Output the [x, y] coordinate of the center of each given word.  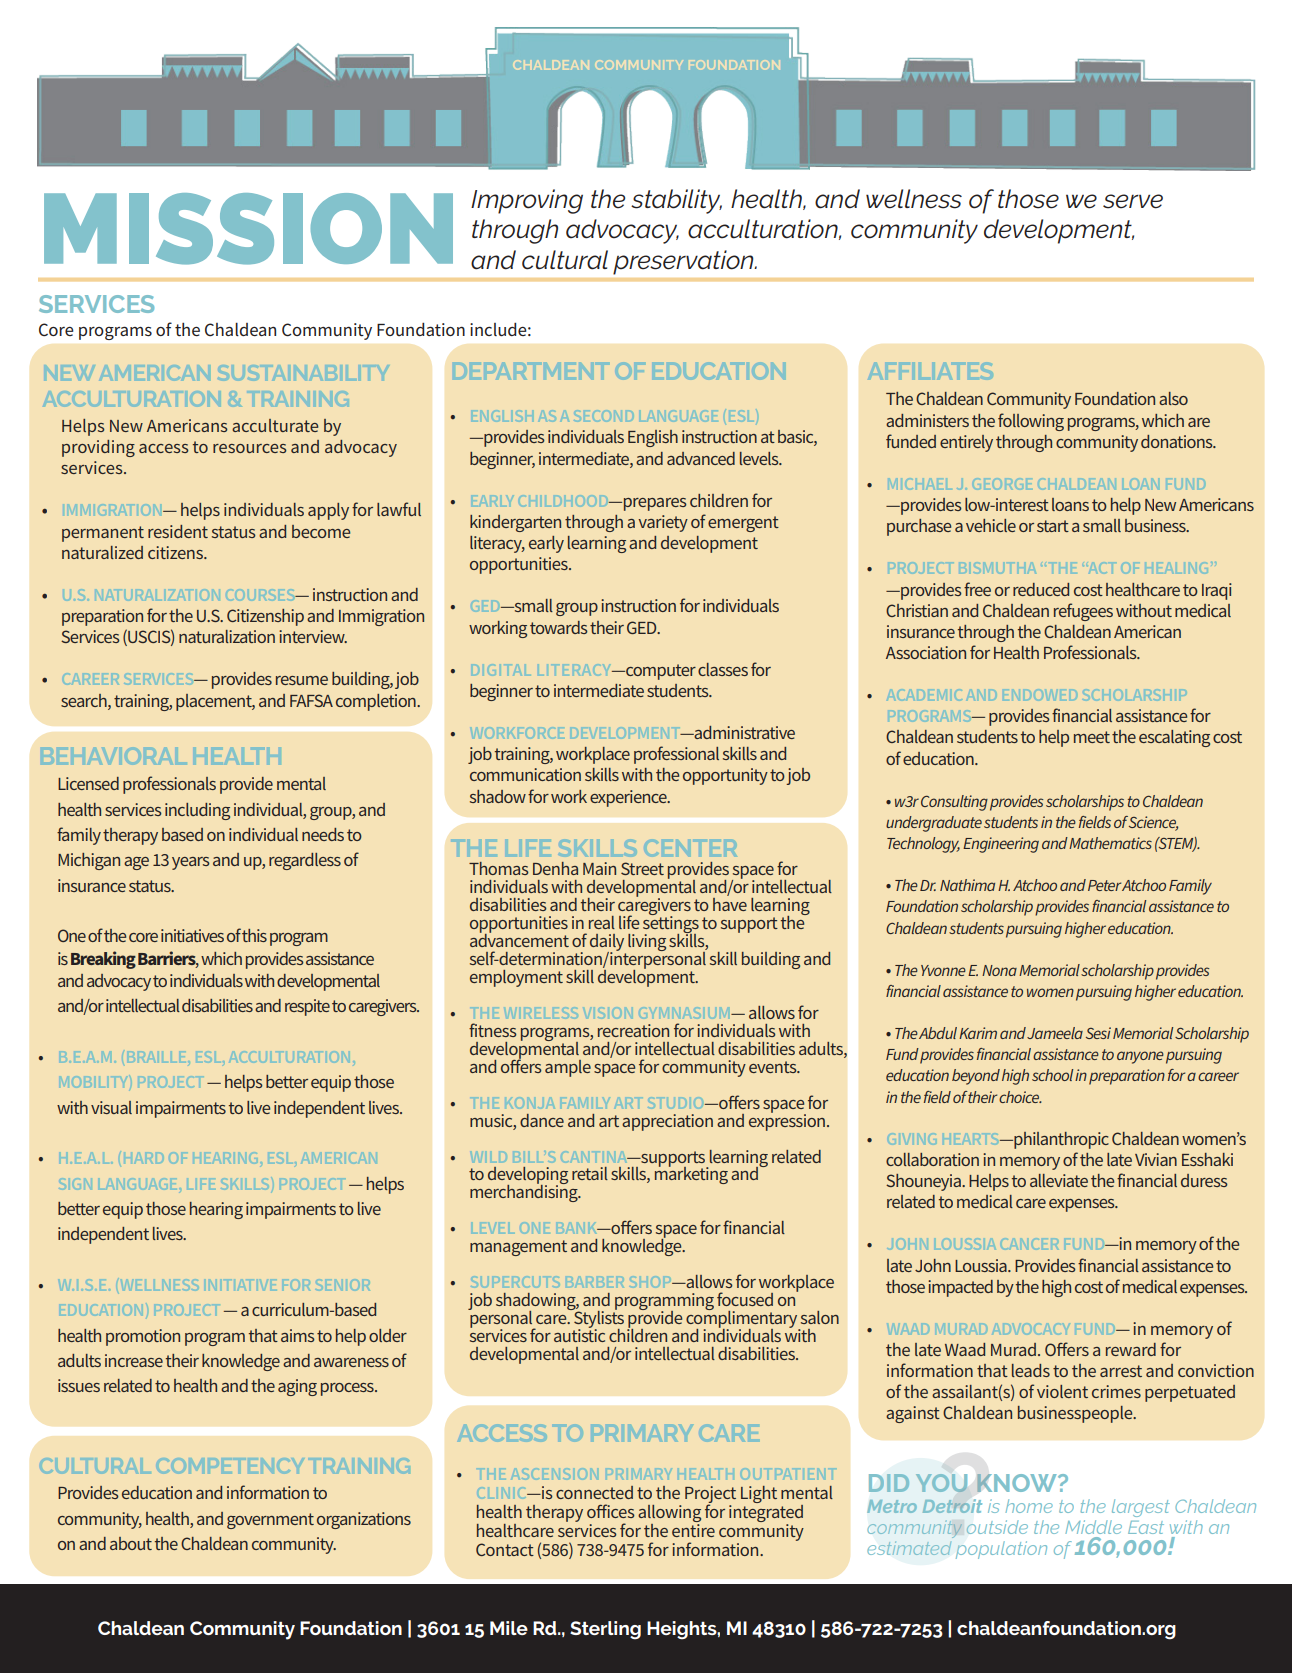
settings [671, 925]
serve [1133, 201]
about [131, 1543]
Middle [1093, 1527]
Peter [1104, 885]
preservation [684, 262]
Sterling [605, 1630]
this [254, 935]
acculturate [275, 425]
